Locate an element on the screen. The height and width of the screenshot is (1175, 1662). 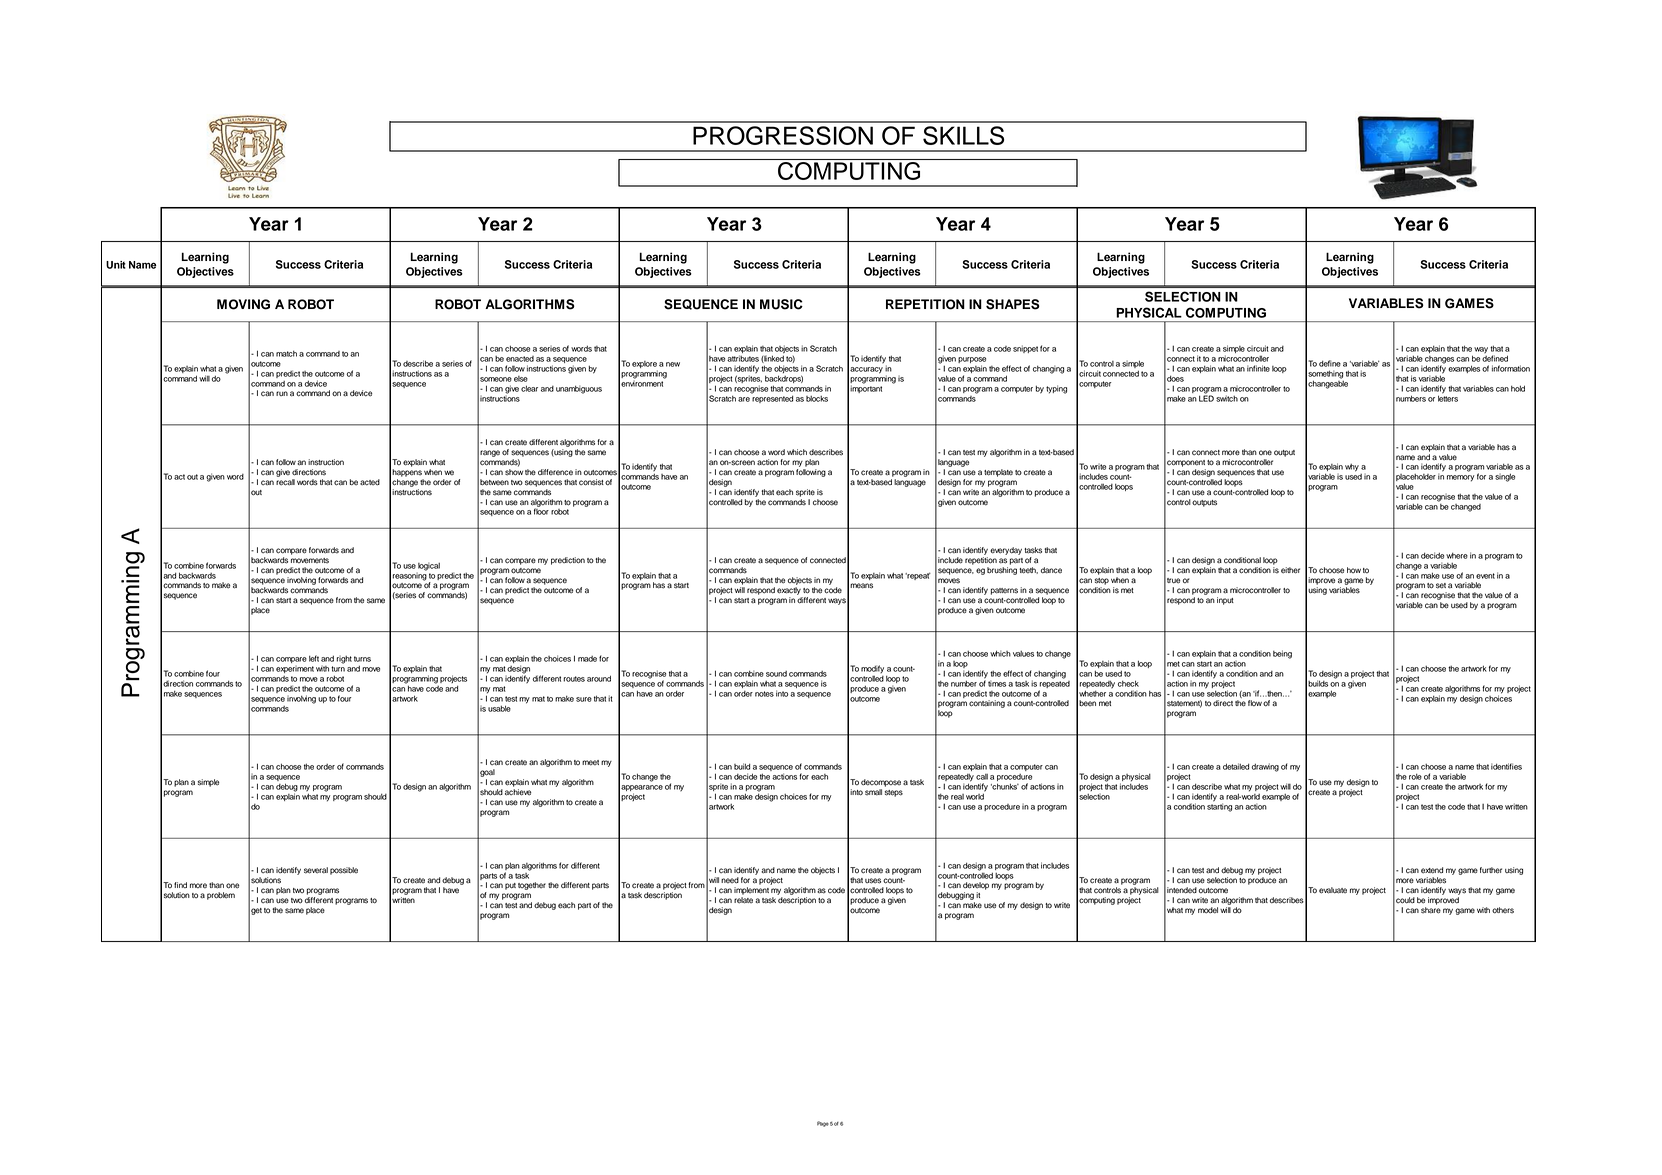
infinite is located at coordinates (1258, 368).
